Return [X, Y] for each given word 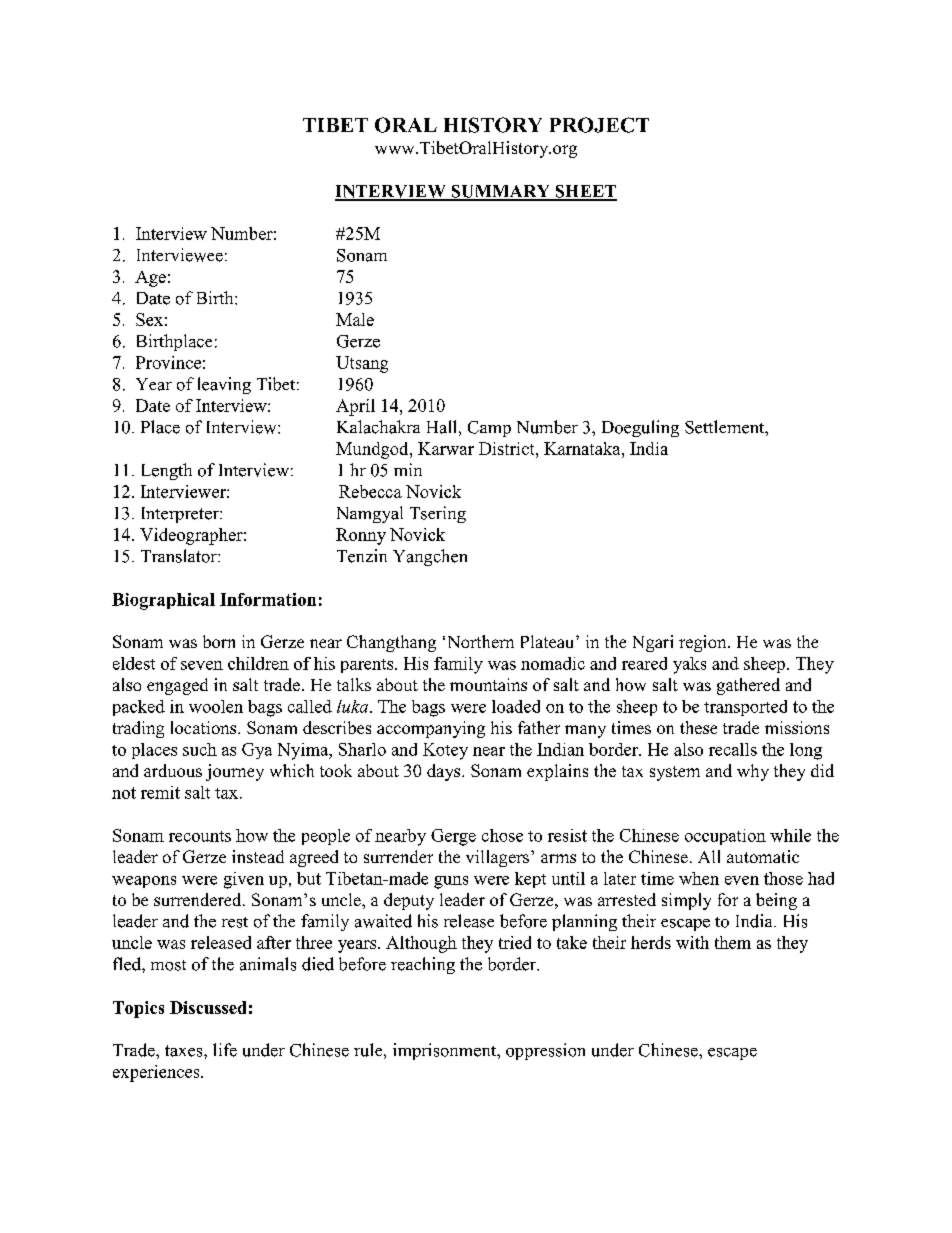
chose [502, 835]
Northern [481, 641]
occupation [725, 837]
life [225, 1050]
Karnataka [583, 448]
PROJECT [599, 125]
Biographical [163, 601]
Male [355, 319]
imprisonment [446, 1051]
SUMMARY [500, 192]
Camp [489, 429]
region [704, 643]
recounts [200, 836]
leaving [224, 385]
